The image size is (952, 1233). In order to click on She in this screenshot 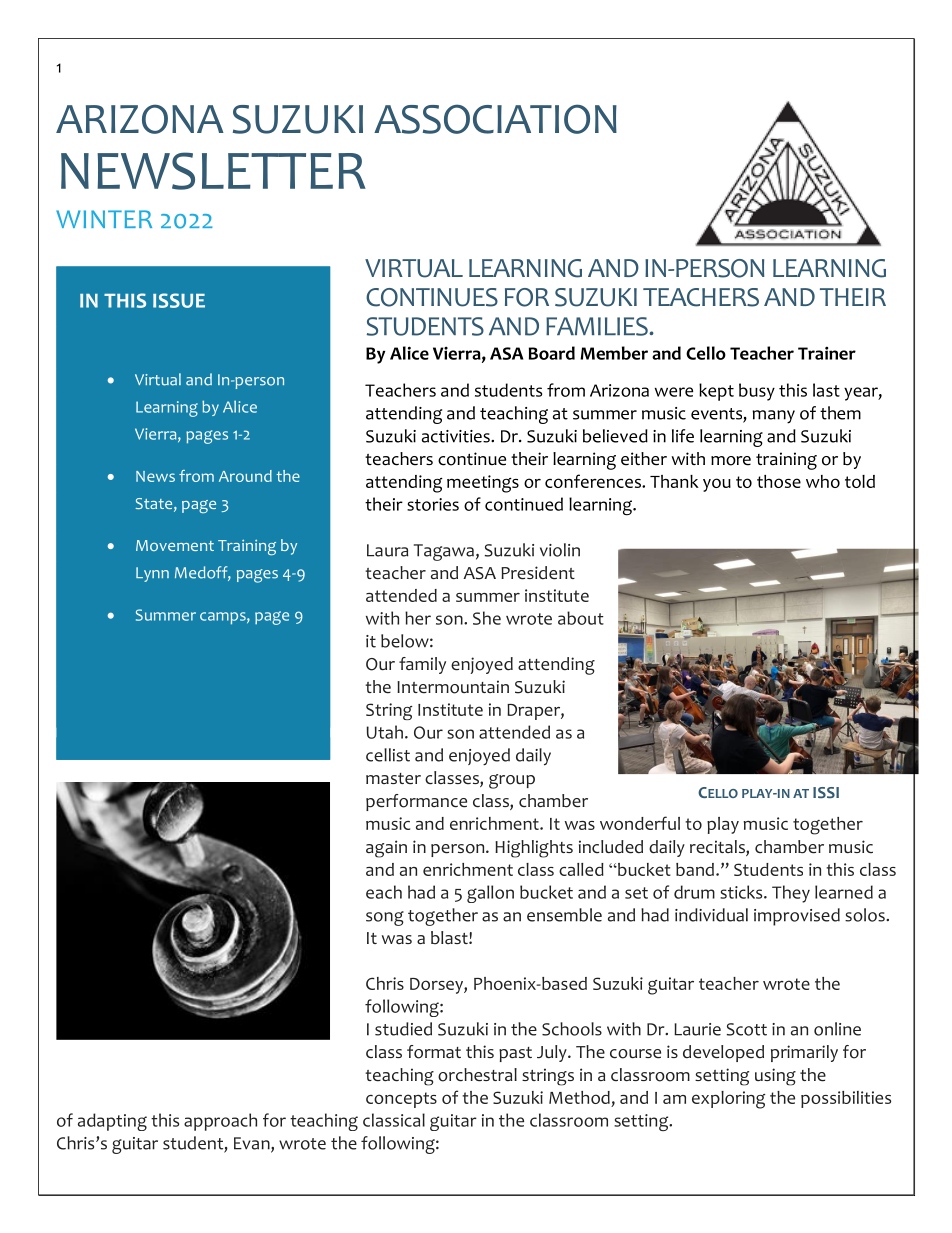, I will do `click(487, 618)`.
